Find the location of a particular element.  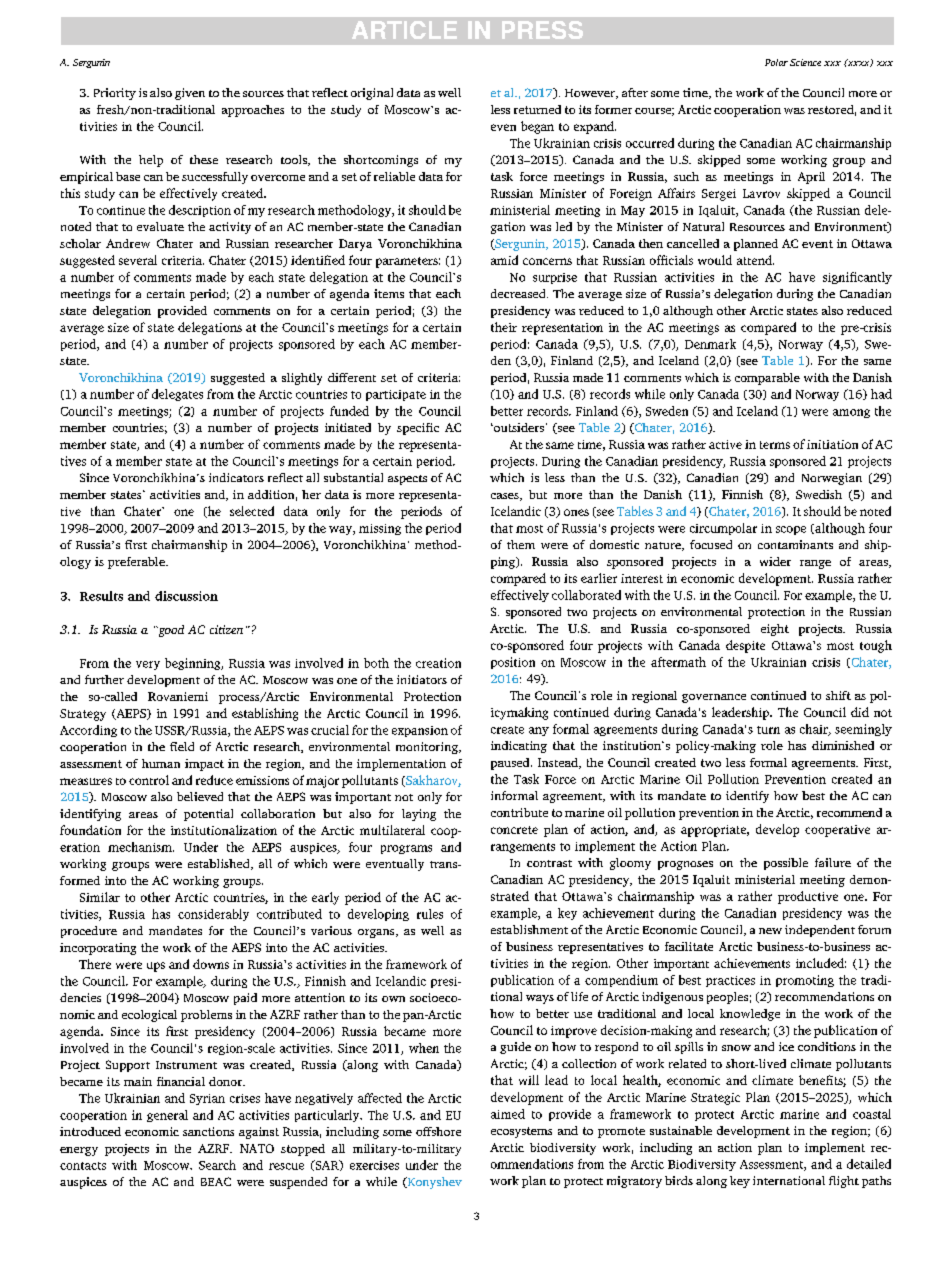

offshore is located at coordinates (438, 1131).
